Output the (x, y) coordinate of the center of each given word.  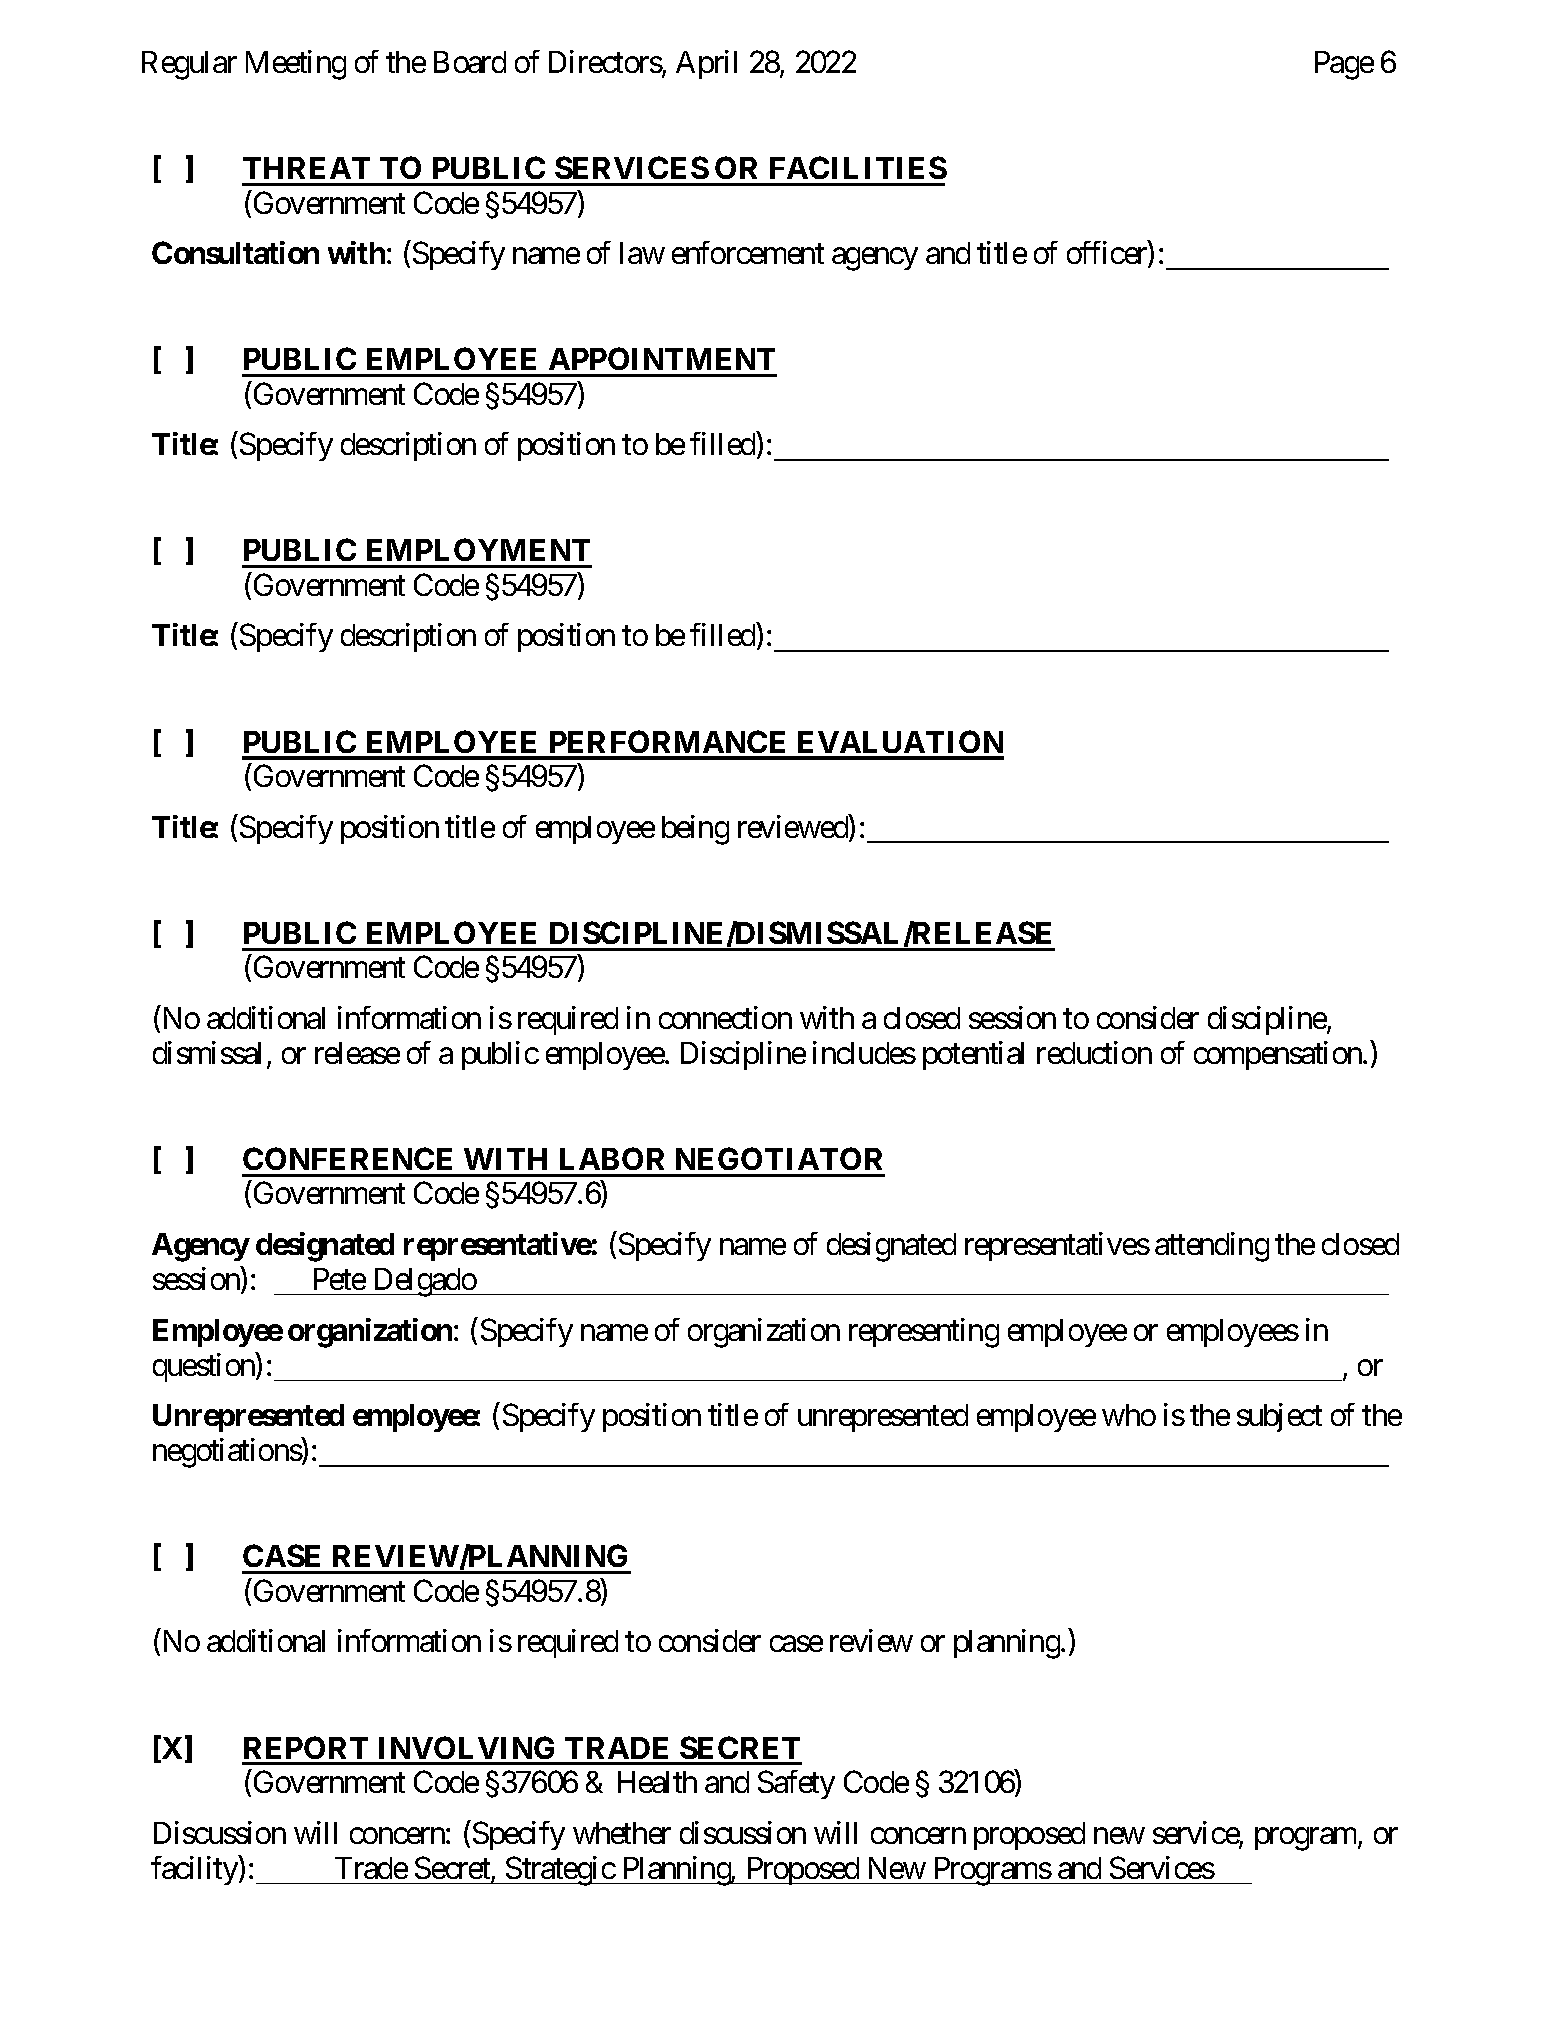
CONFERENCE (347, 1158)
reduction (1094, 1052)
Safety (796, 1784)
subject (1279, 1417)
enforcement (748, 252)
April (706, 64)
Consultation (235, 252)
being (695, 830)
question (205, 1367)
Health (657, 1782)
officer (1108, 254)
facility (195, 1870)
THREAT (306, 168)
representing (924, 1333)
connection (725, 1017)
